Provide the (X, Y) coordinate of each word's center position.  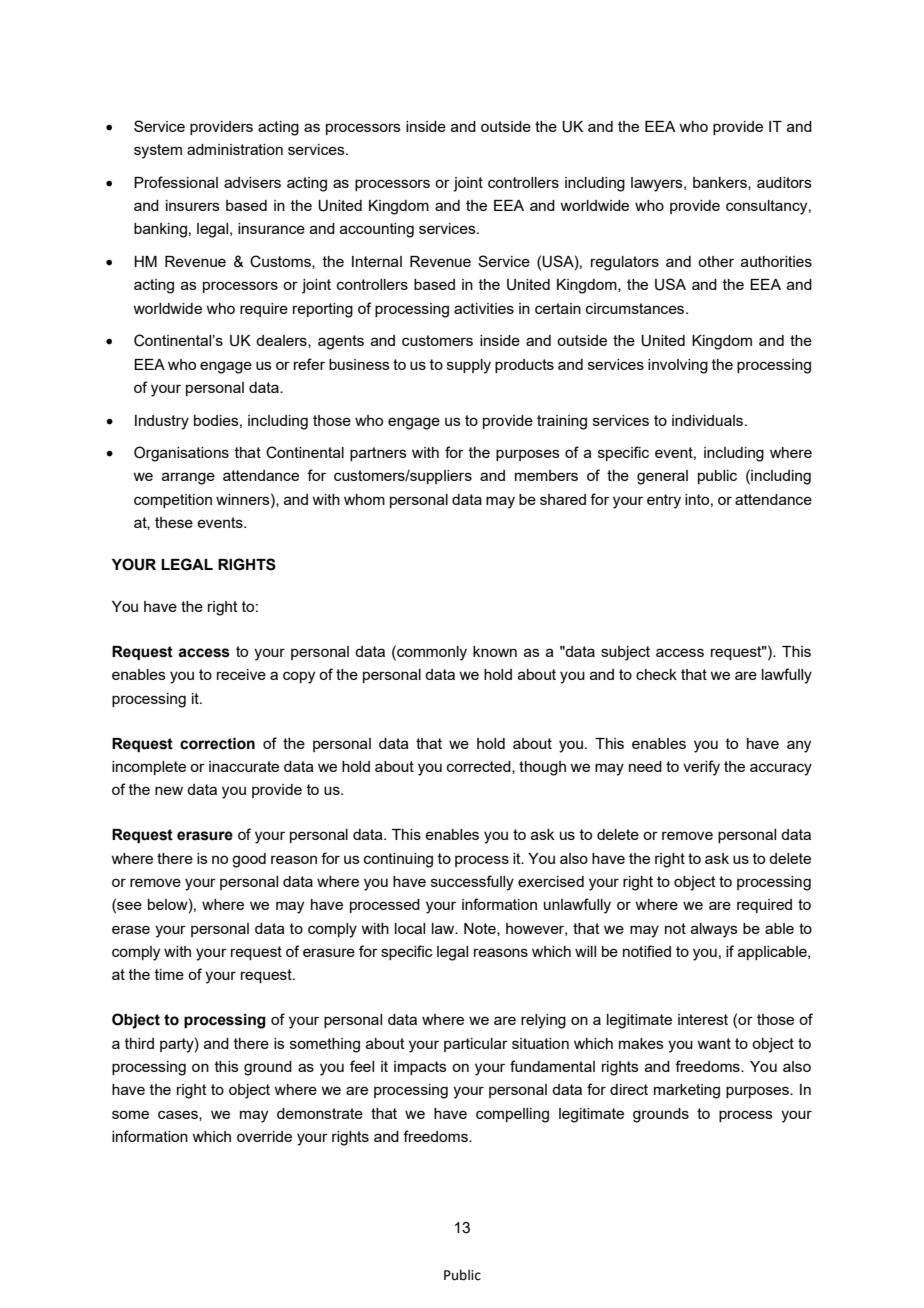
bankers (721, 183)
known (495, 651)
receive (241, 674)
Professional (176, 182)
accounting (377, 230)
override (264, 1136)
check (656, 674)
